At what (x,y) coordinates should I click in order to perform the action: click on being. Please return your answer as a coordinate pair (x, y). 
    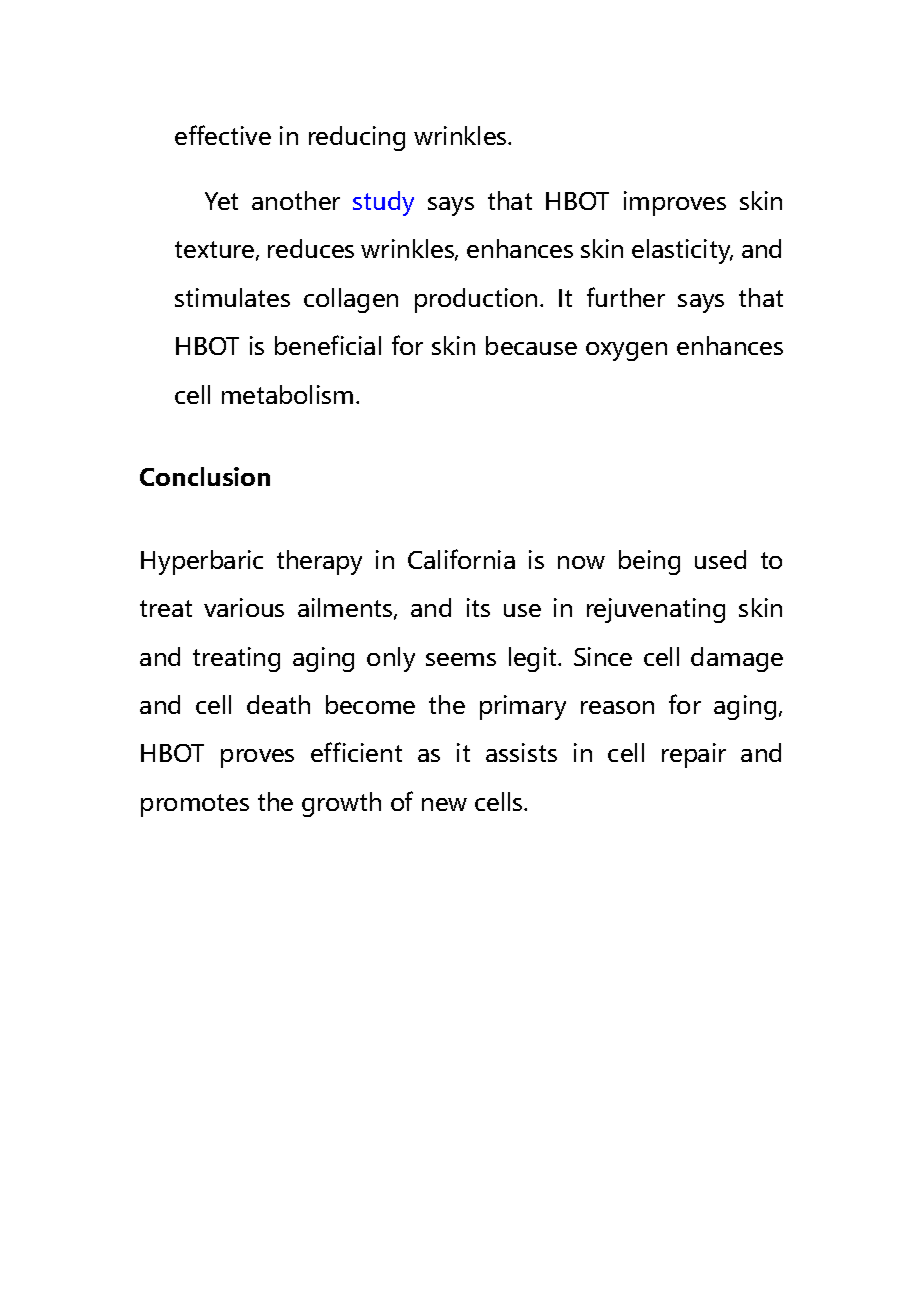
    Looking at the image, I should click on (649, 562).
